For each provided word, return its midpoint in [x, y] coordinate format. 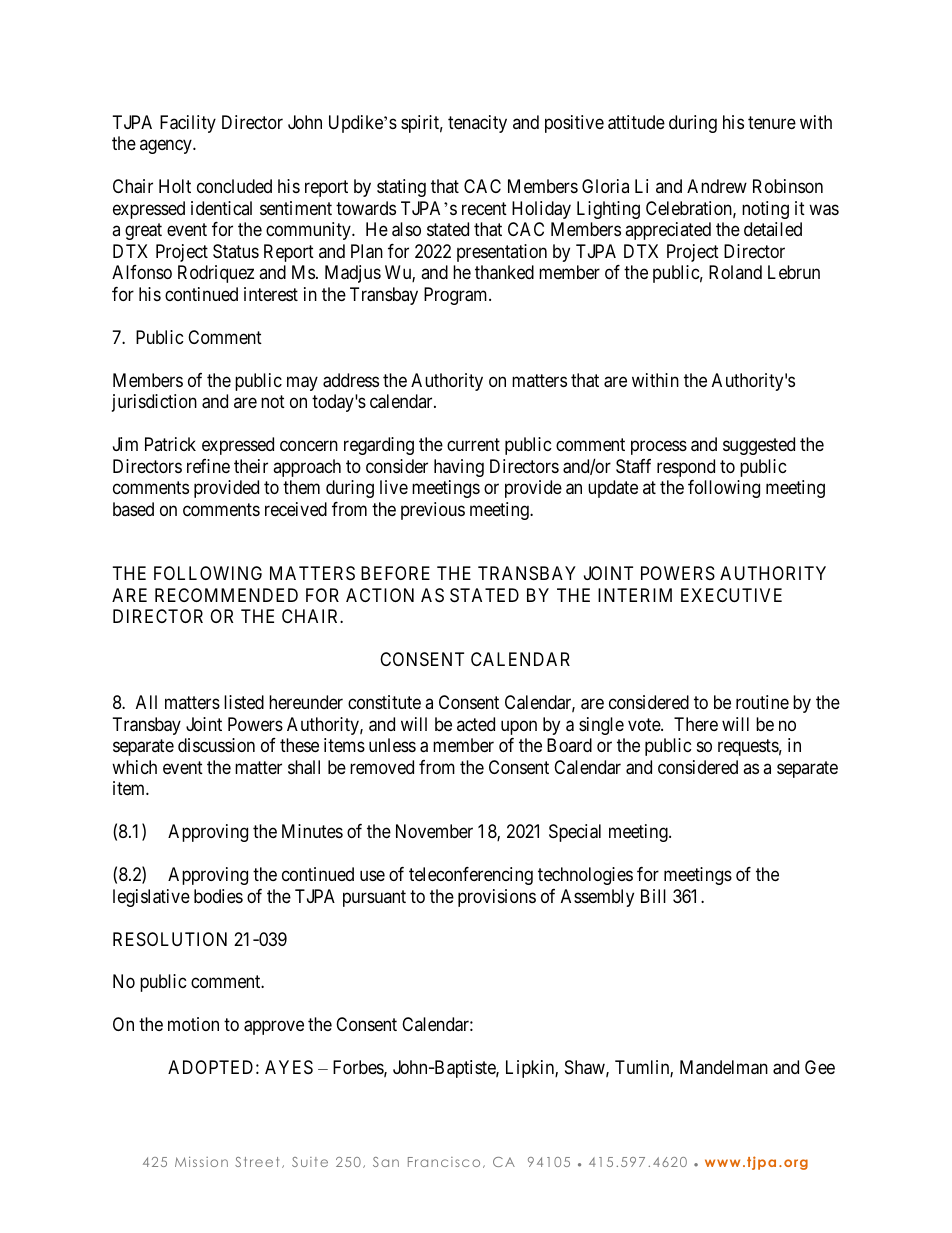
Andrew [717, 186]
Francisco [444, 1162]
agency [167, 147]
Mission [201, 1161]
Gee [820, 1067]
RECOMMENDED [226, 595]
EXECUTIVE [731, 595]
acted [476, 724]
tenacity [477, 124]
